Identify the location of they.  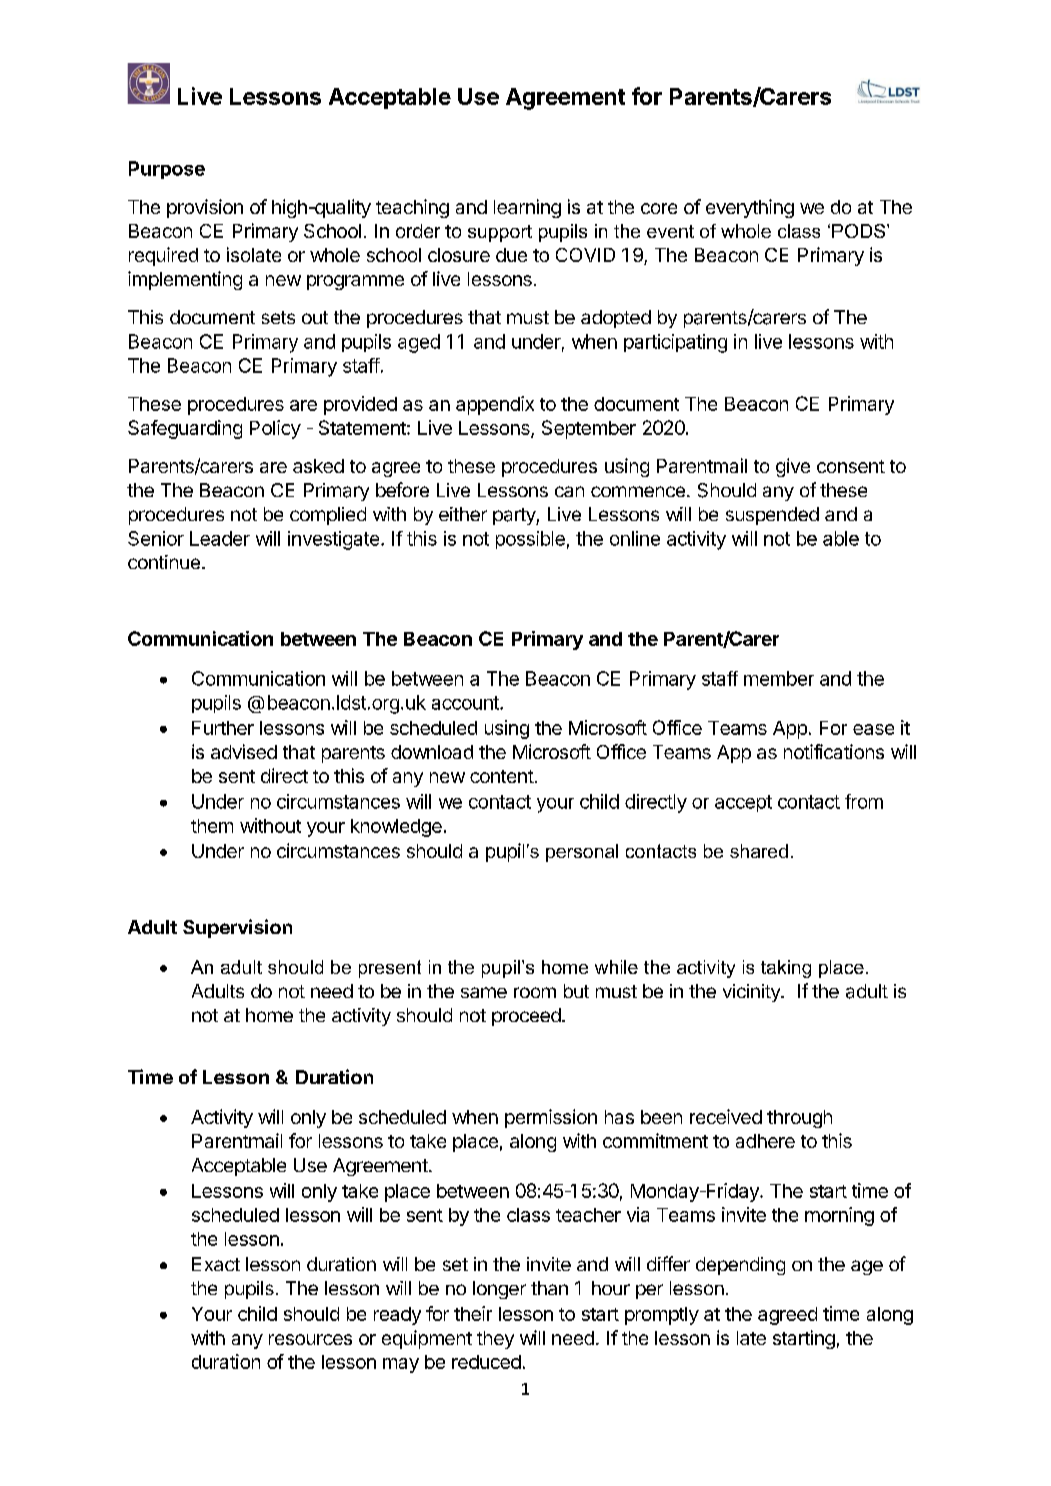
(495, 1340).
